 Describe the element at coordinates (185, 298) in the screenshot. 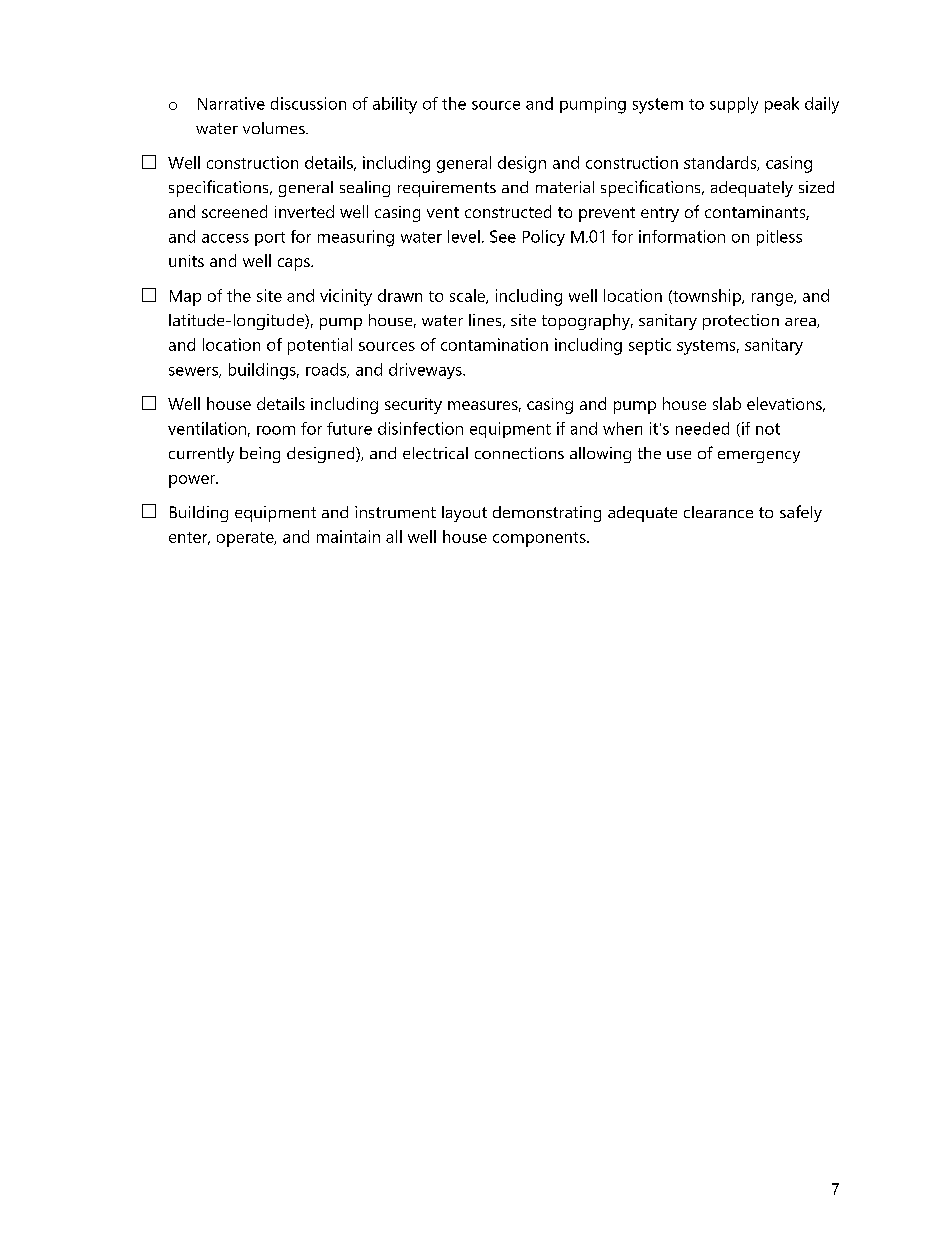

I see `Map` at that location.
